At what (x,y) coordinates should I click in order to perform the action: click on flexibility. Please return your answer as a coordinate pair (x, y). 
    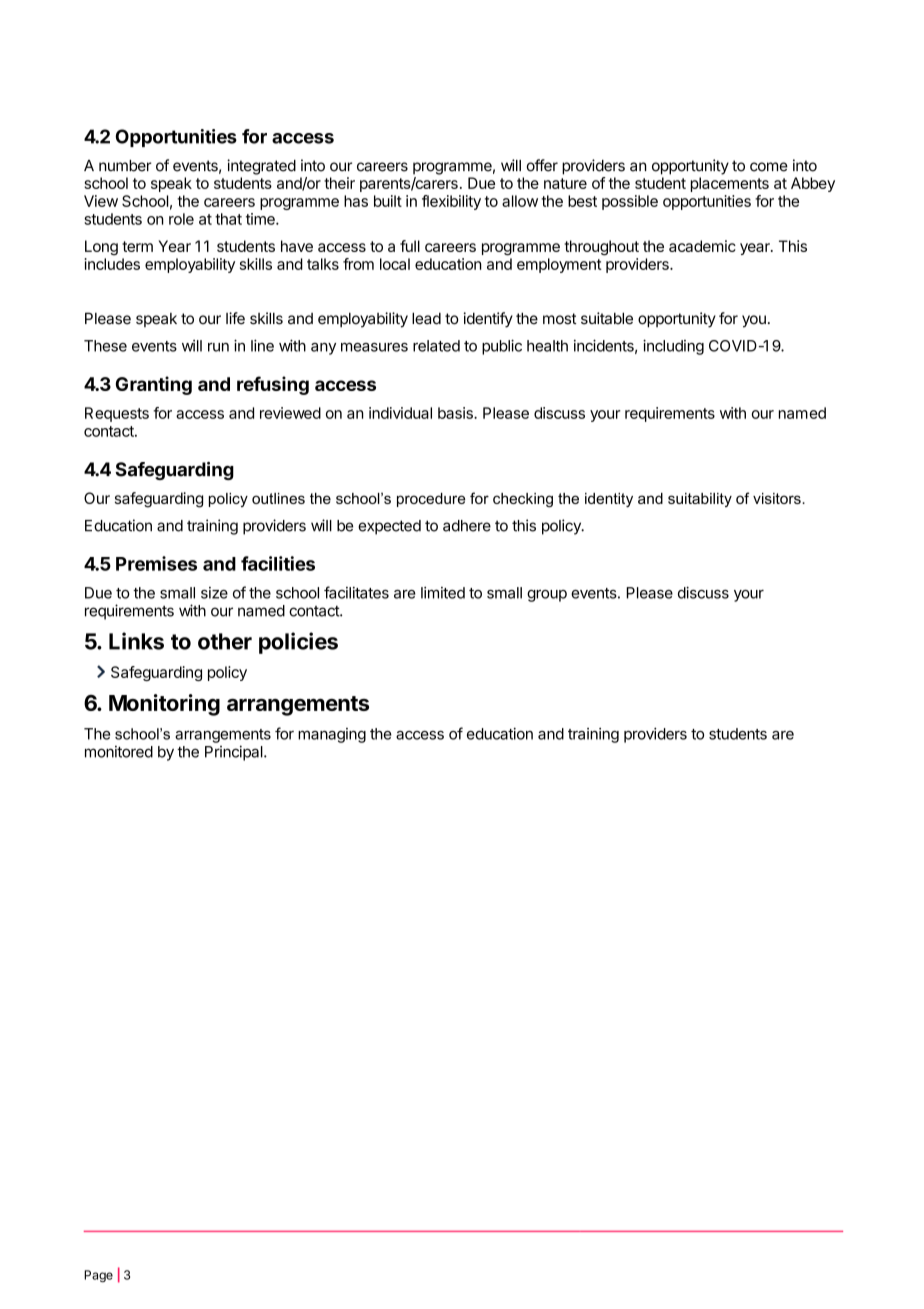
    Looking at the image, I should click on (451, 202).
